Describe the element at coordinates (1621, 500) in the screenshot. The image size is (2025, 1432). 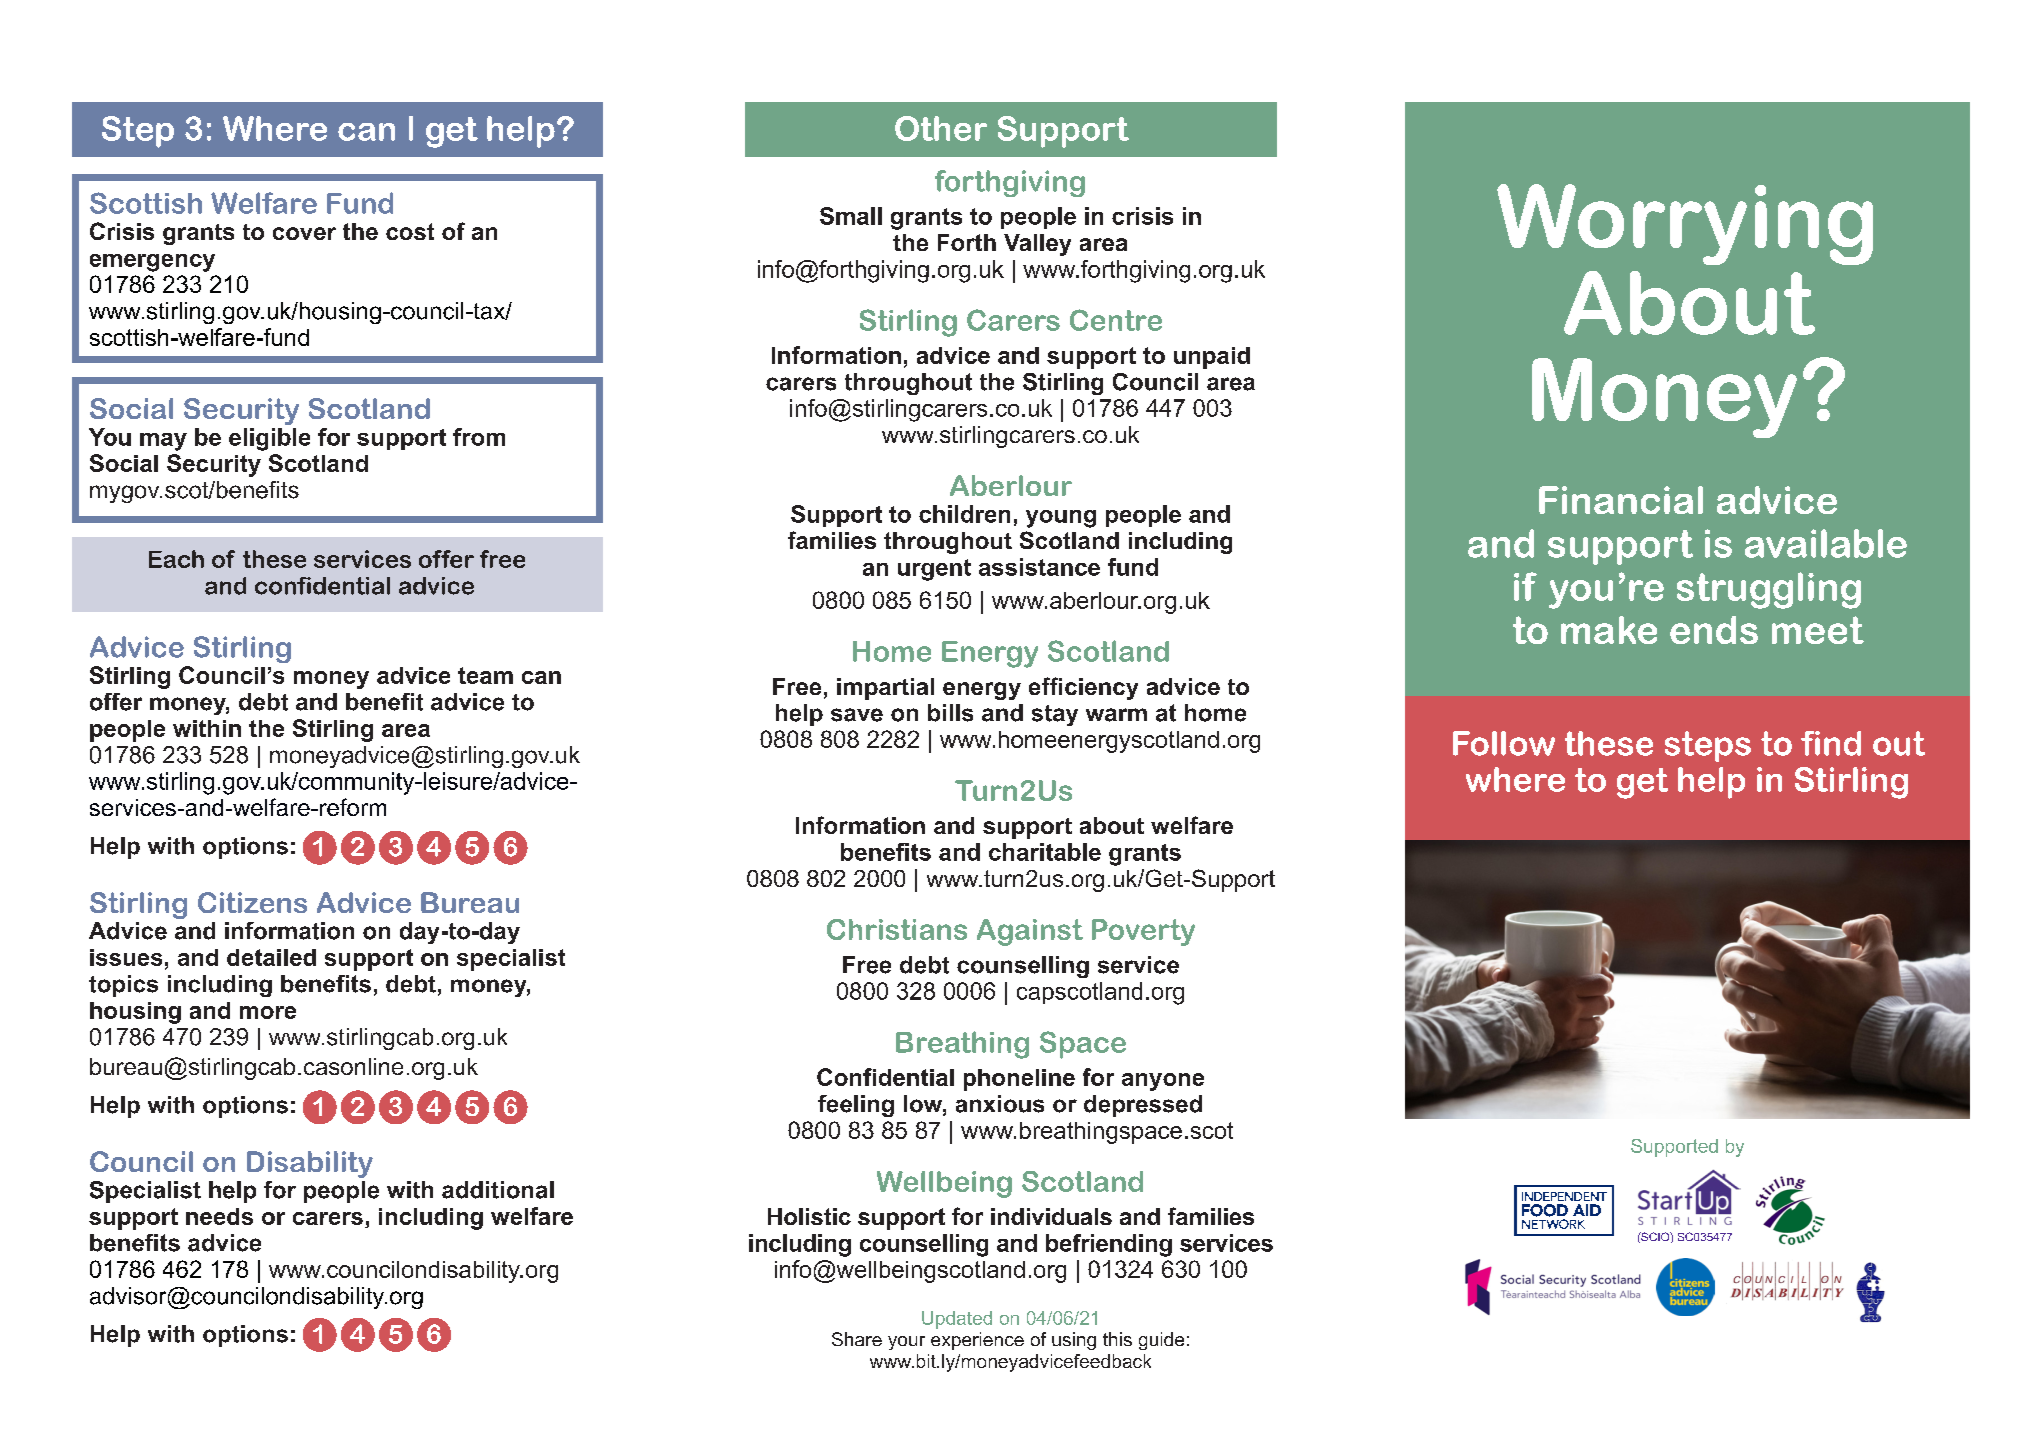
I see `Financial` at that location.
